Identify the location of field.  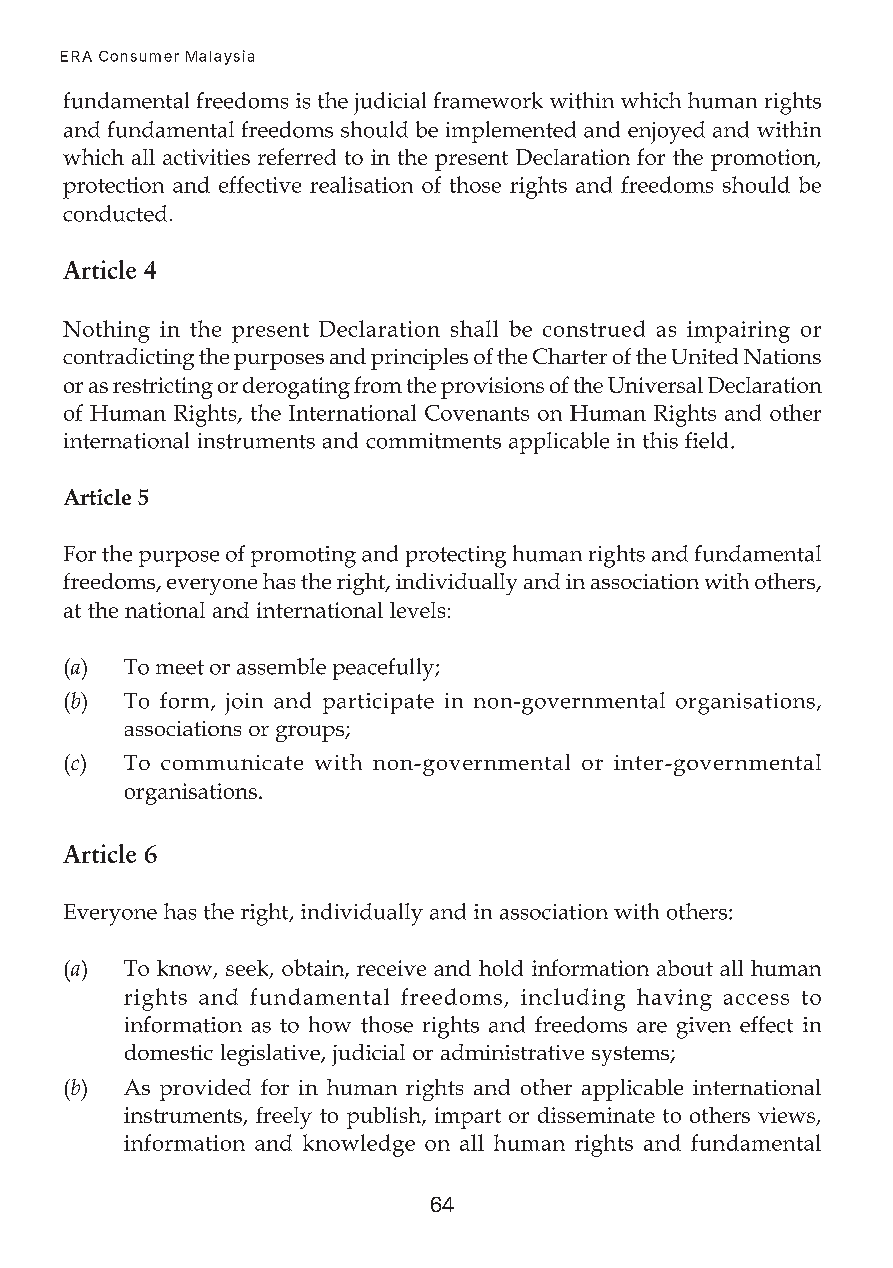
(706, 440).
